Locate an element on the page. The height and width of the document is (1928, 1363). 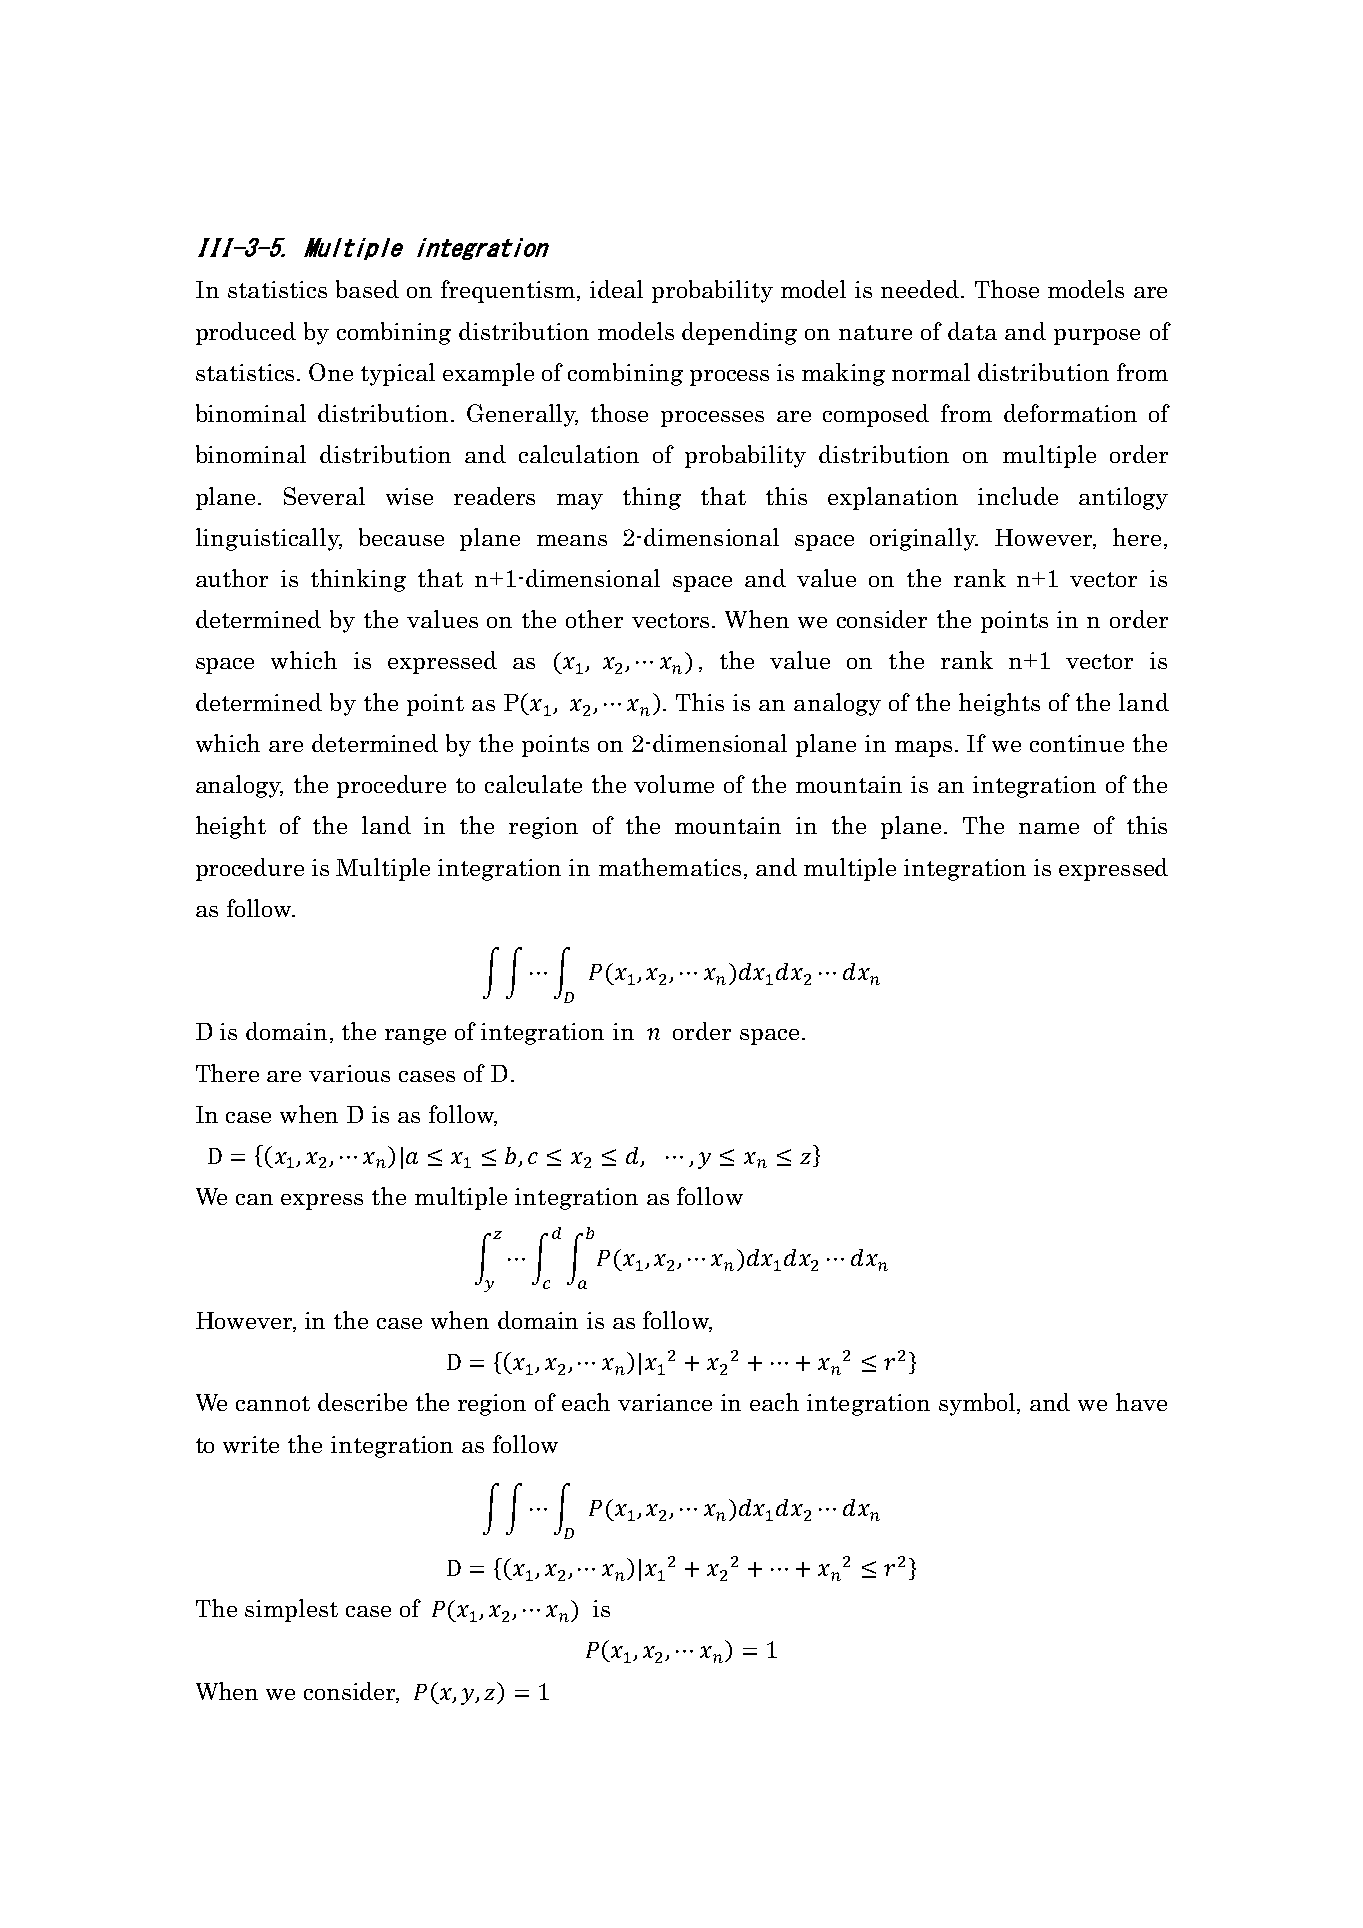
data is located at coordinates (972, 331).
